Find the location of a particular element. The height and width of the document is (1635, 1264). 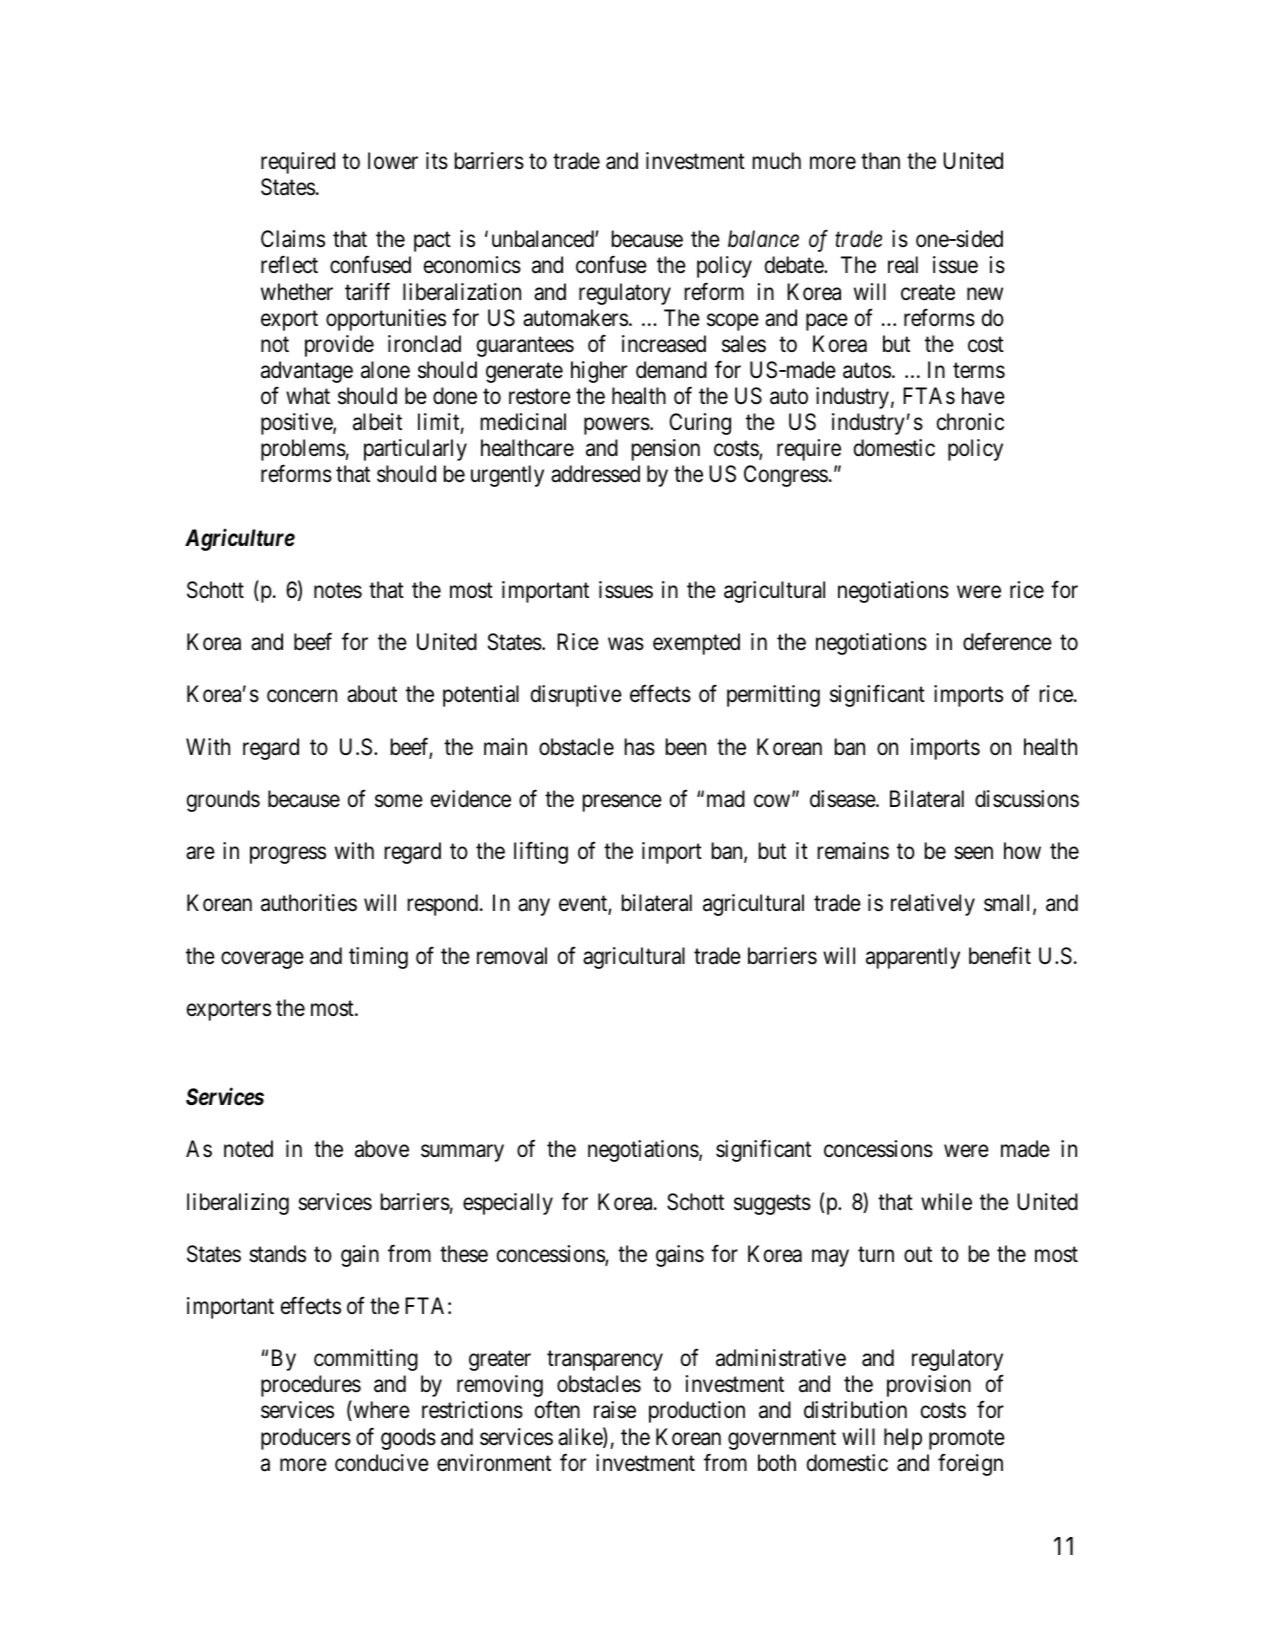

coverage is located at coordinates (262, 960).
